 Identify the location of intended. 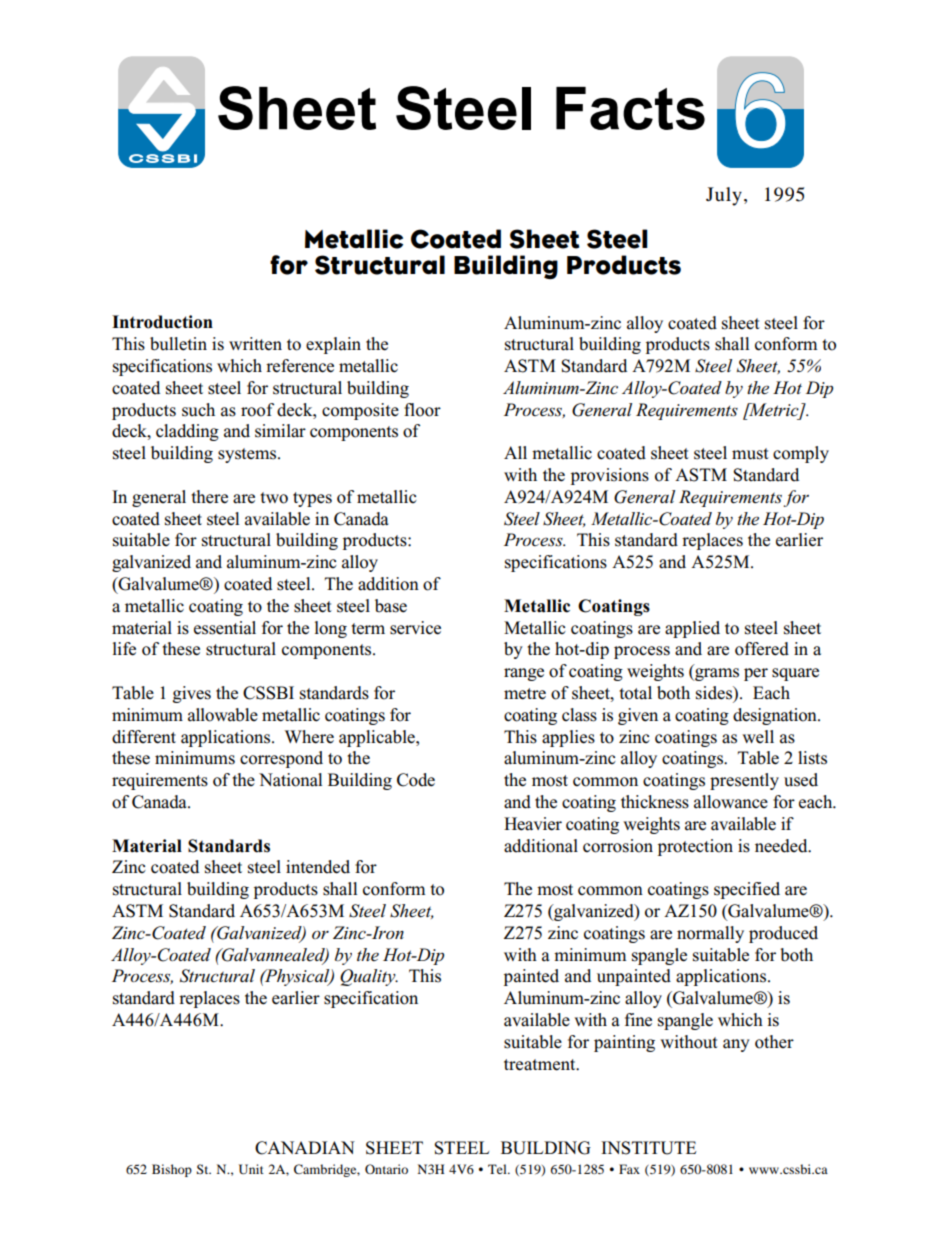
(318, 867).
